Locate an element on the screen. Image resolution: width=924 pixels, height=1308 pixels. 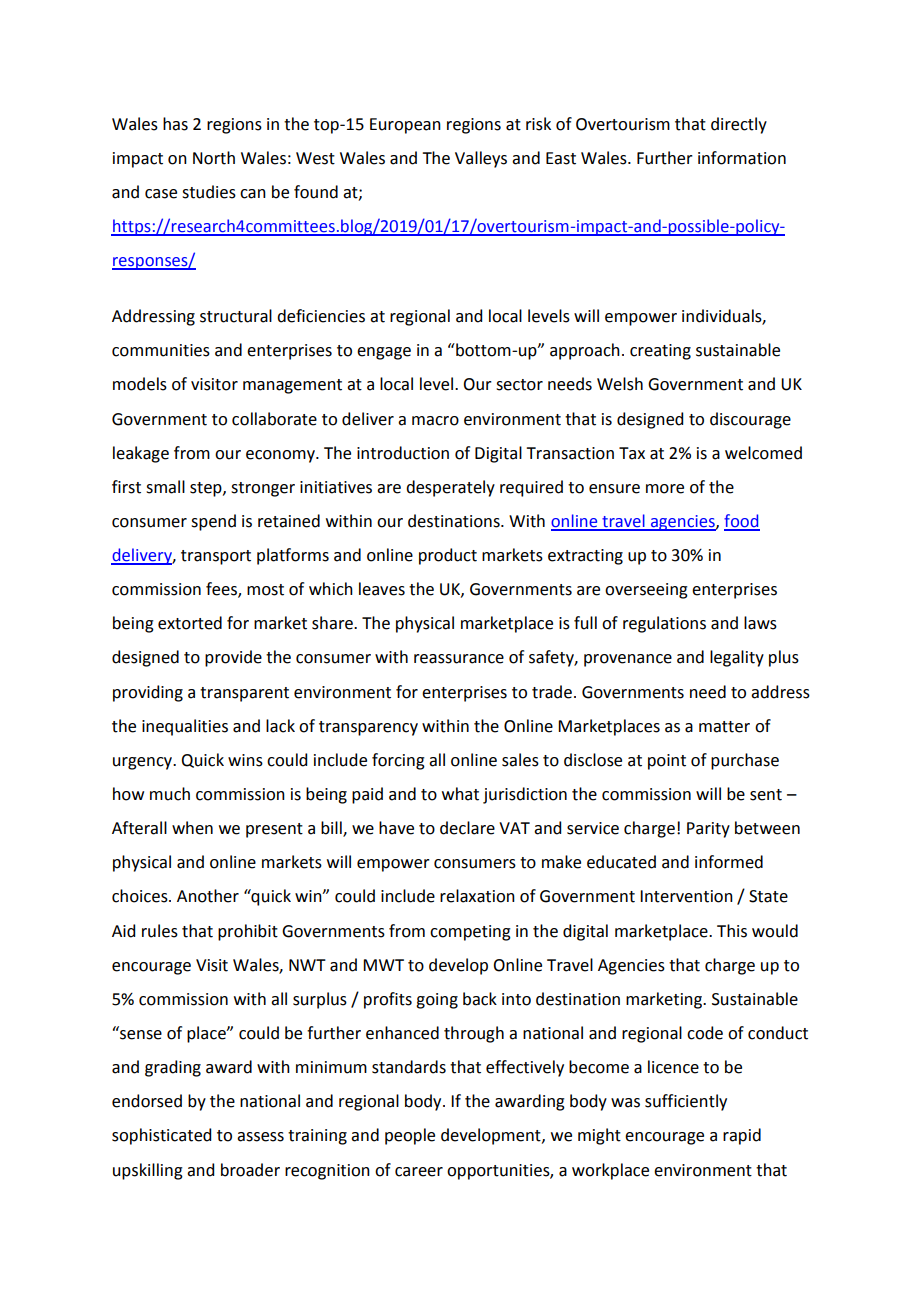
macro is located at coordinates (435, 421).
